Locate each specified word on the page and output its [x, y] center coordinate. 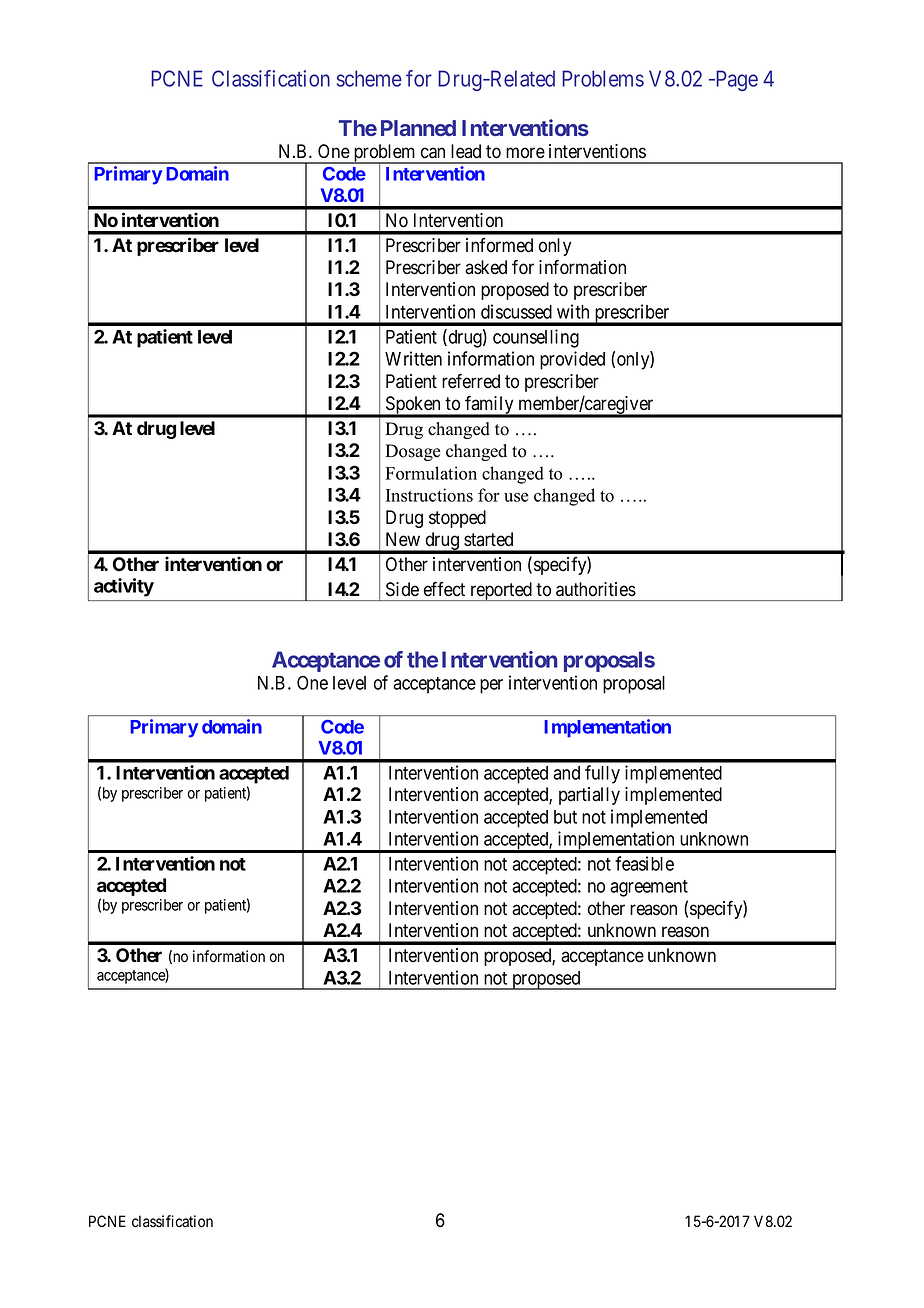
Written [413, 358]
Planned [418, 128]
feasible [644, 863]
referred [471, 381]
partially [589, 796]
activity [124, 587]
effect [444, 589]
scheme [369, 78]
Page [735, 80]
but [565, 817]
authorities [596, 589]
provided [572, 360]
